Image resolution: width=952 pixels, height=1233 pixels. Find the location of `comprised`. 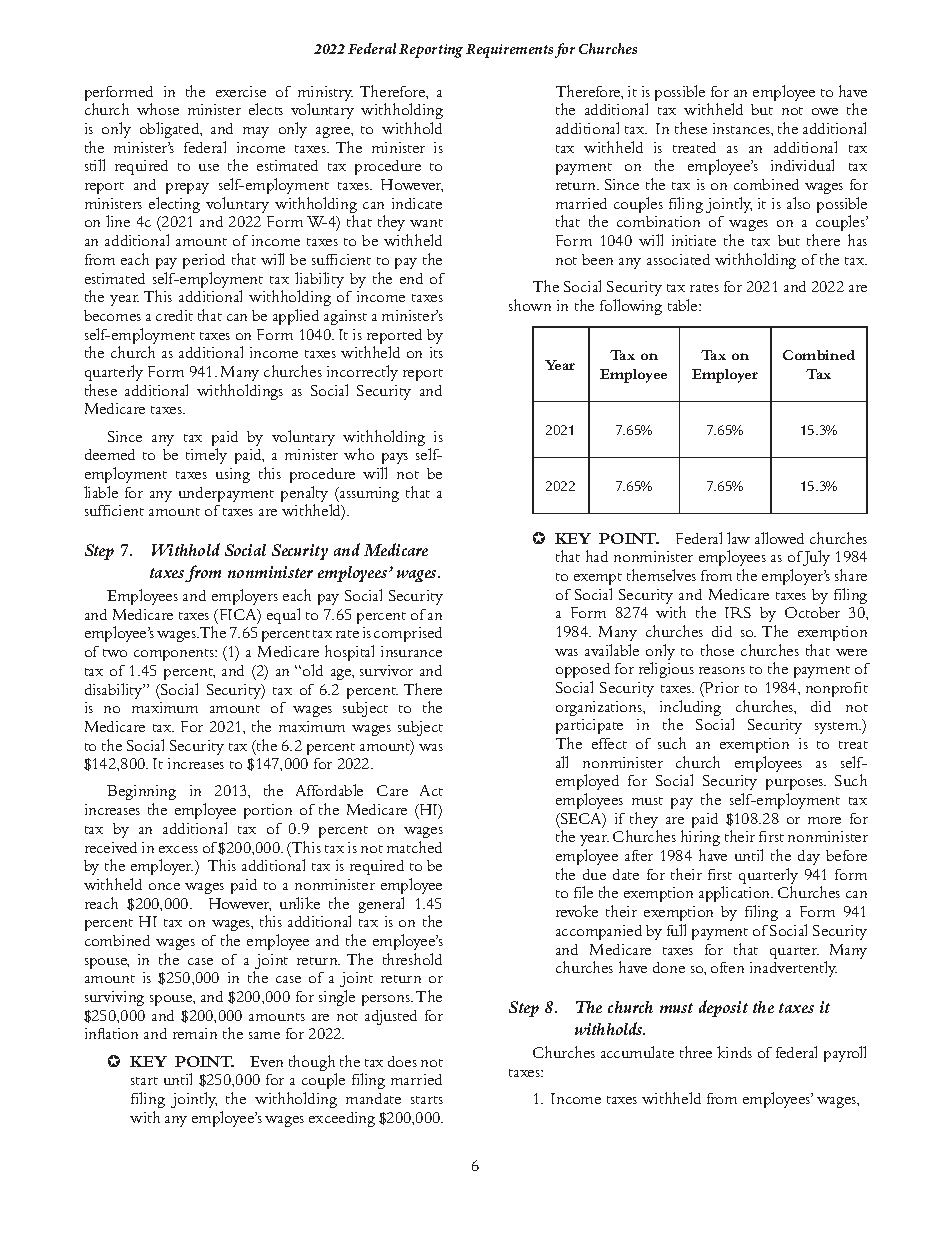

comprised is located at coordinates (408, 634).
